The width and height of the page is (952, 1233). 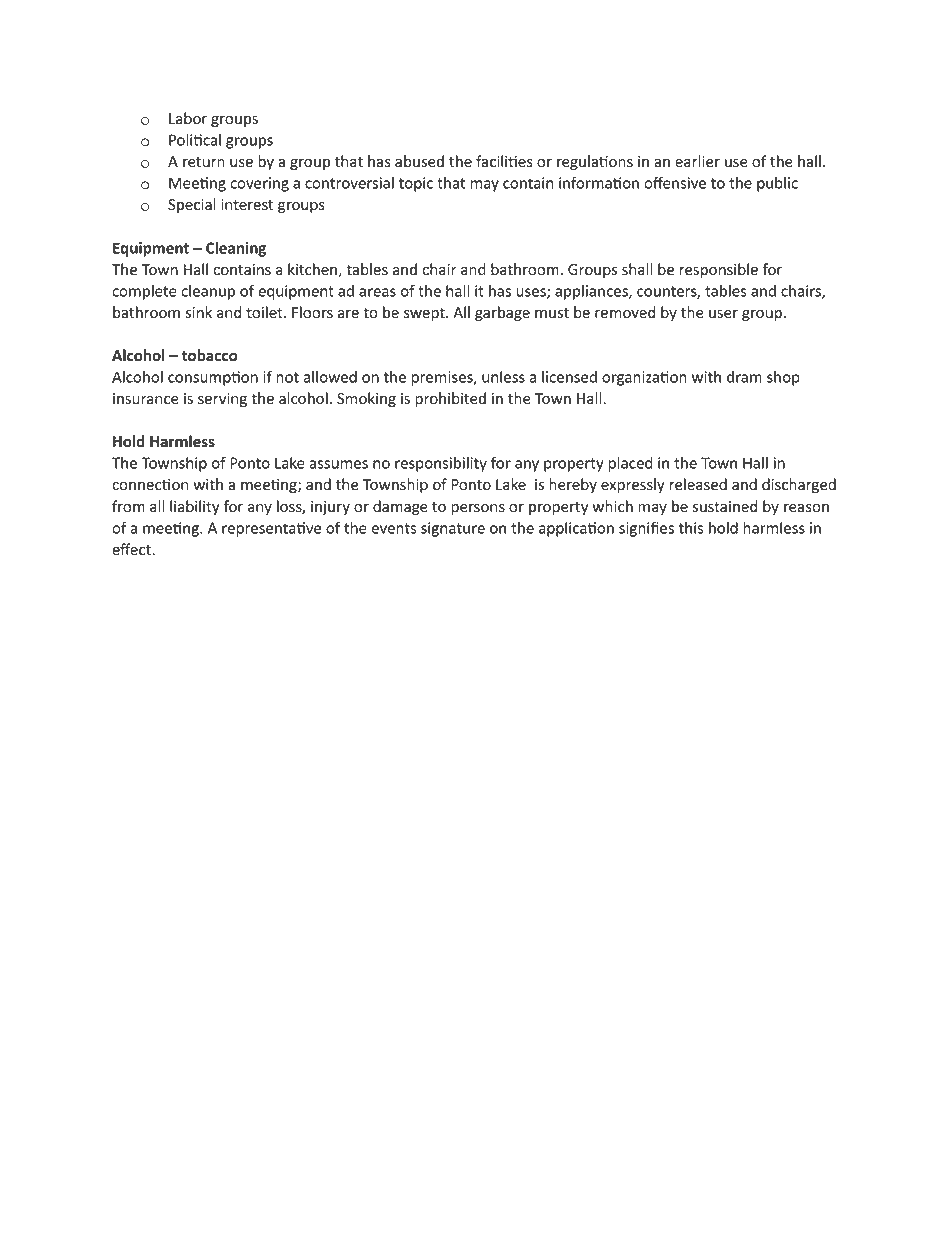 I want to click on persons, so click(x=478, y=509).
